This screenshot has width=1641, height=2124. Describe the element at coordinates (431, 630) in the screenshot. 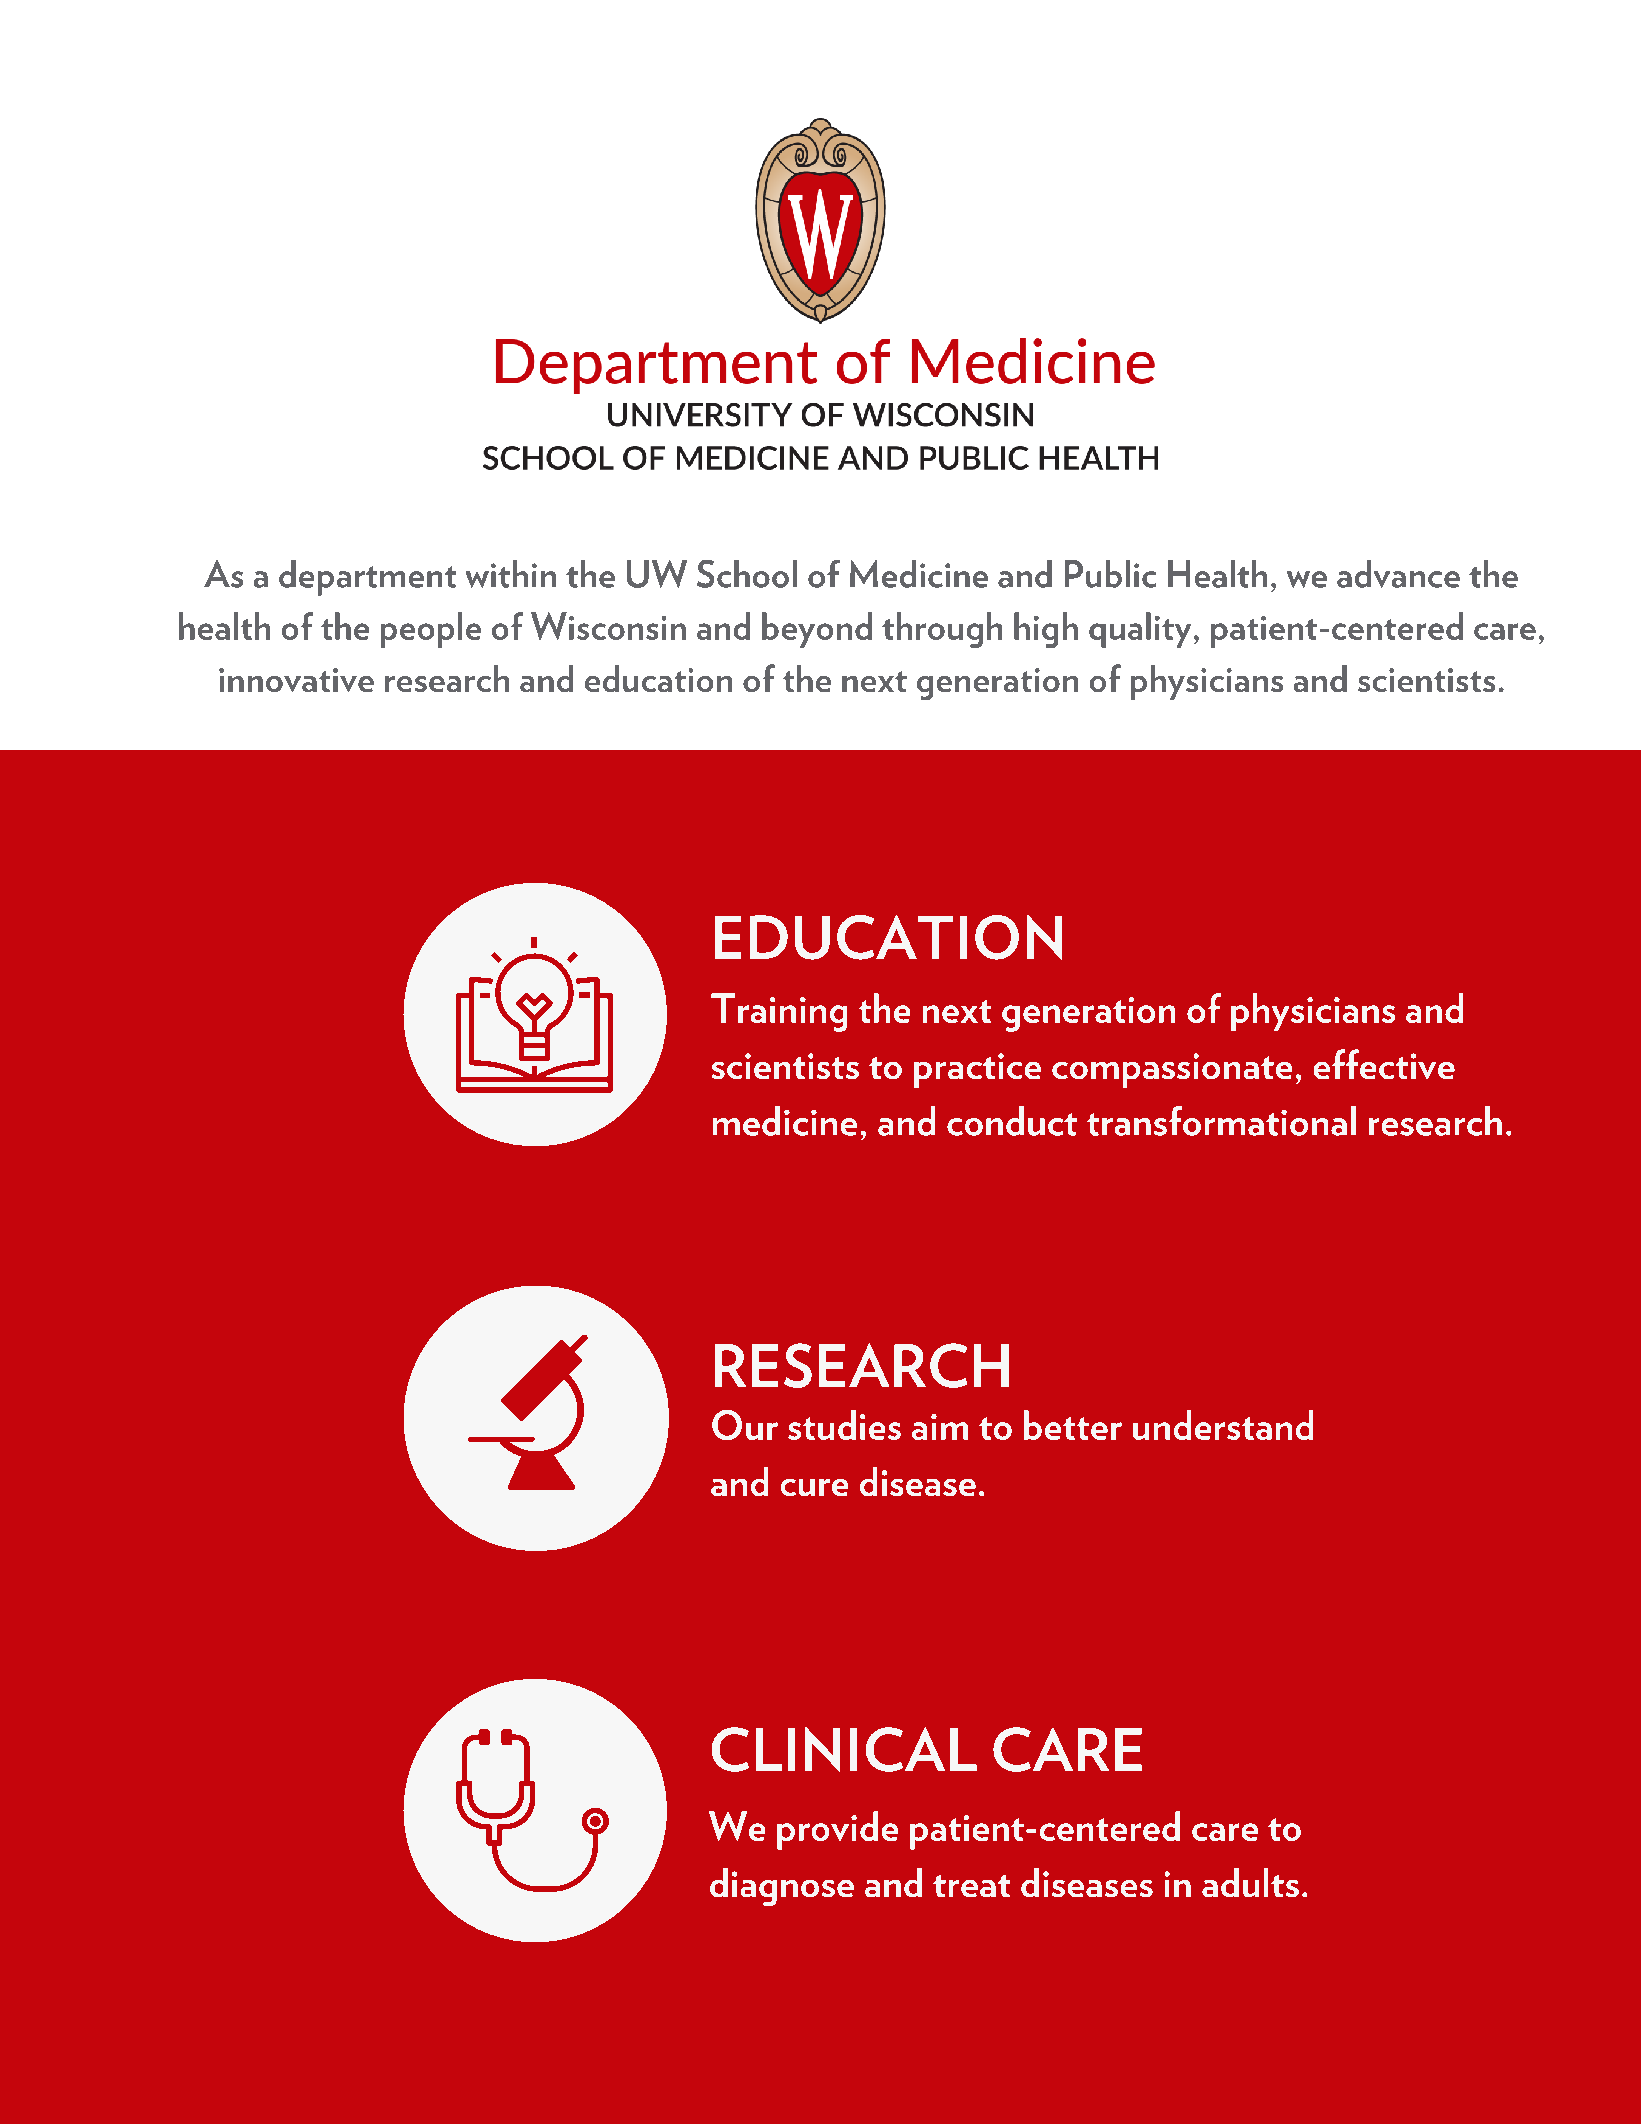

I see `people` at that location.
